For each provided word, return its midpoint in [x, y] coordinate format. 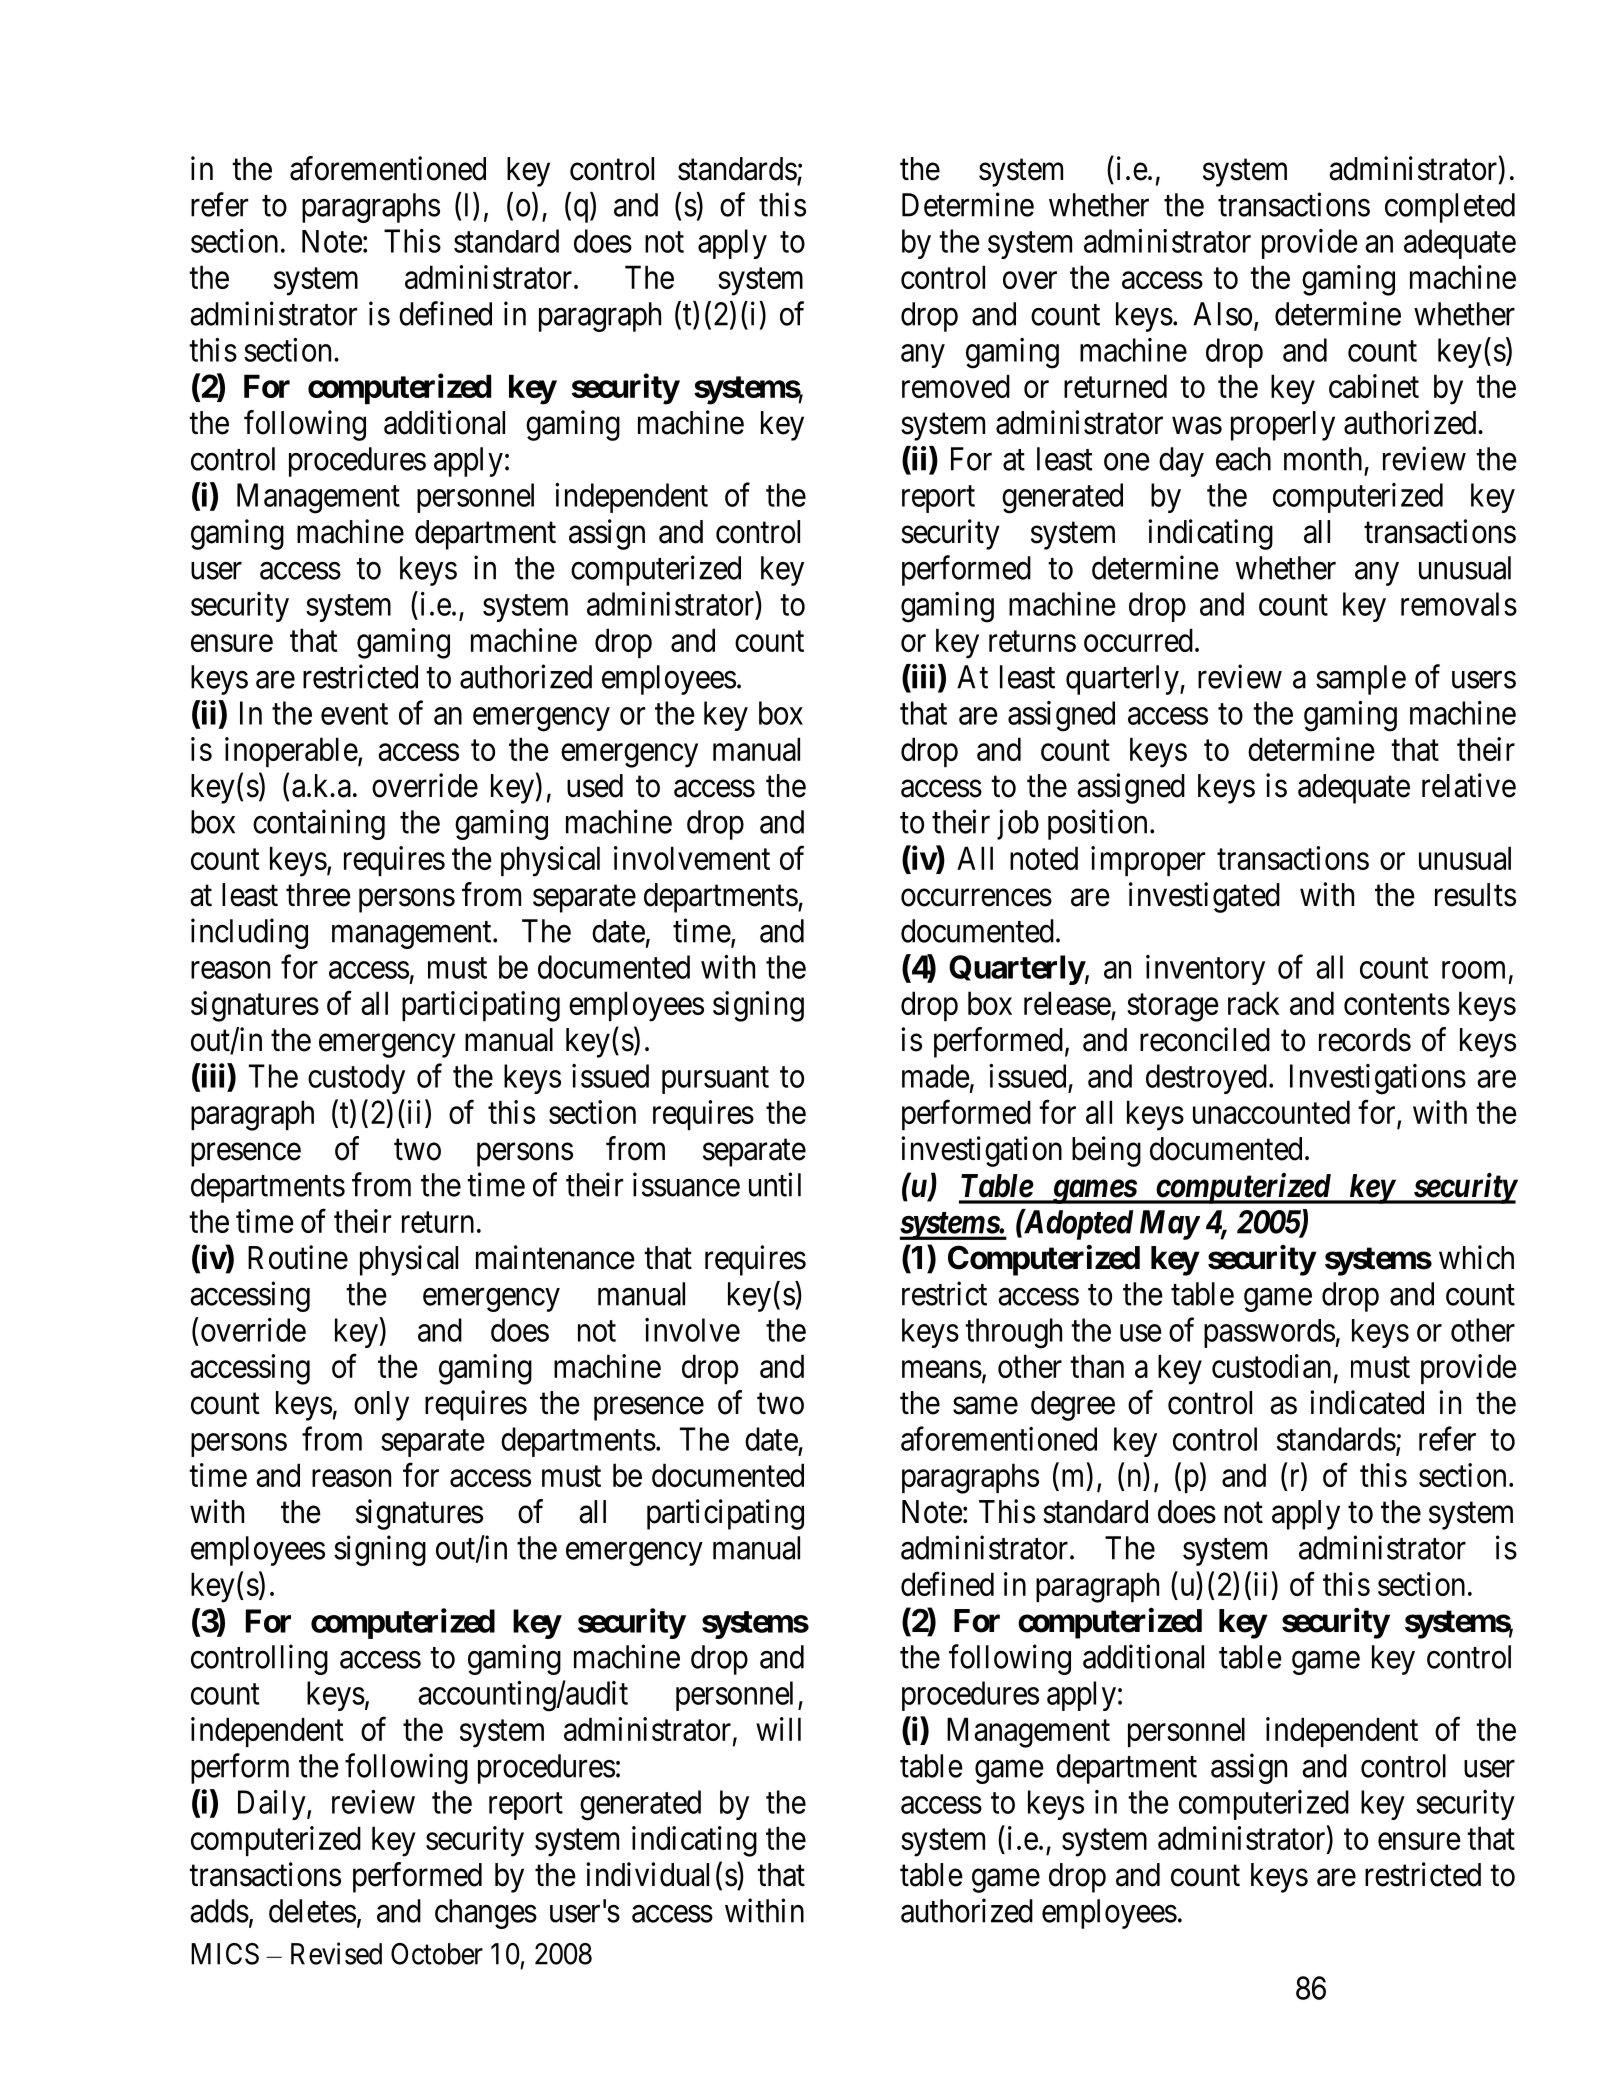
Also [1222, 314]
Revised [336, 1953]
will [778, 1729]
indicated [1367, 1402]
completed [1450, 208]
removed [956, 386]
